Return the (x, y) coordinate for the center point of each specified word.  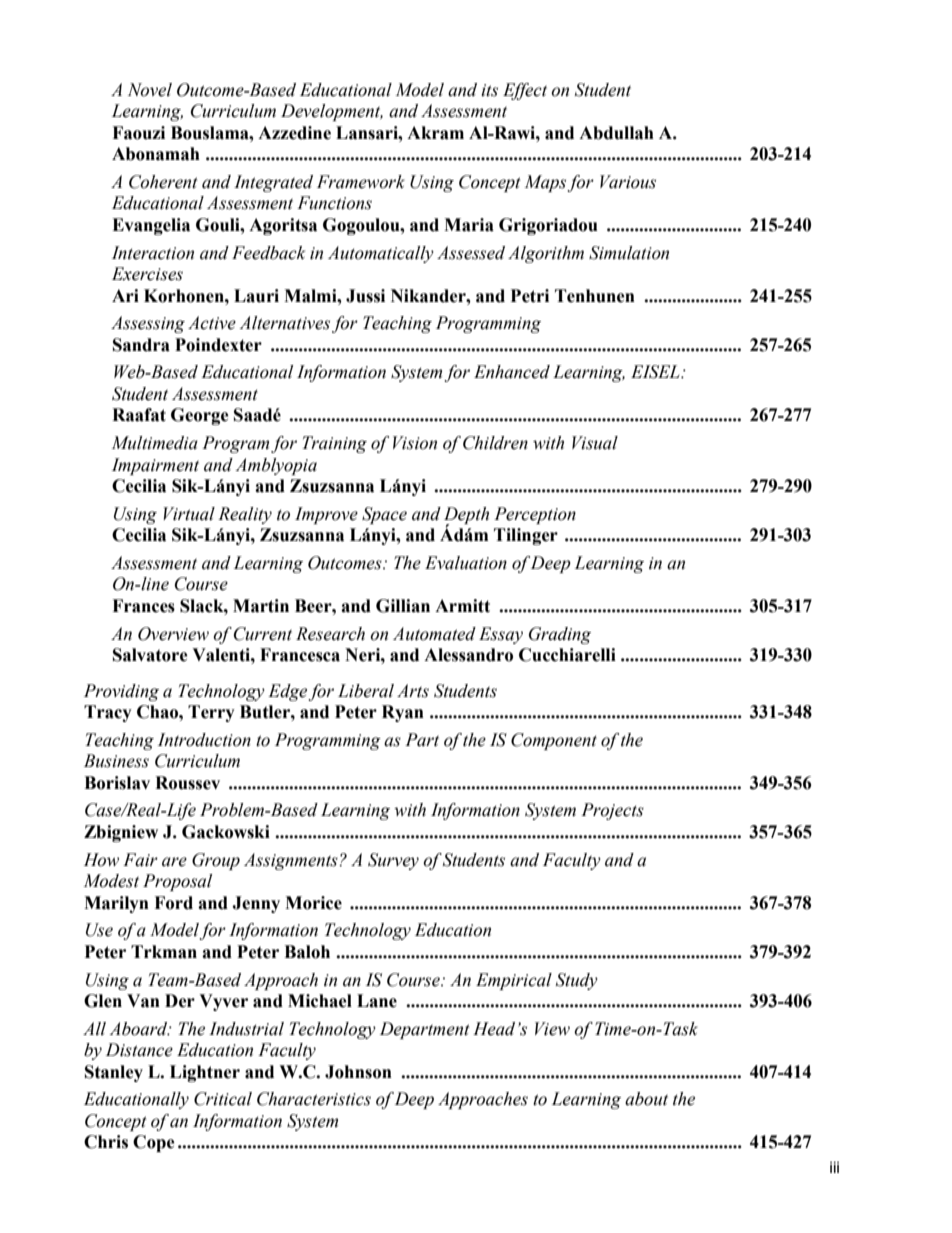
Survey (393, 861)
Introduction (204, 740)
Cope (154, 1143)
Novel (150, 90)
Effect (525, 91)
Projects (612, 811)
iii (834, 1167)
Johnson (358, 1072)
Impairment (155, 466)
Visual (595, 443)
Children (495, 443)
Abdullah (616, 133)
